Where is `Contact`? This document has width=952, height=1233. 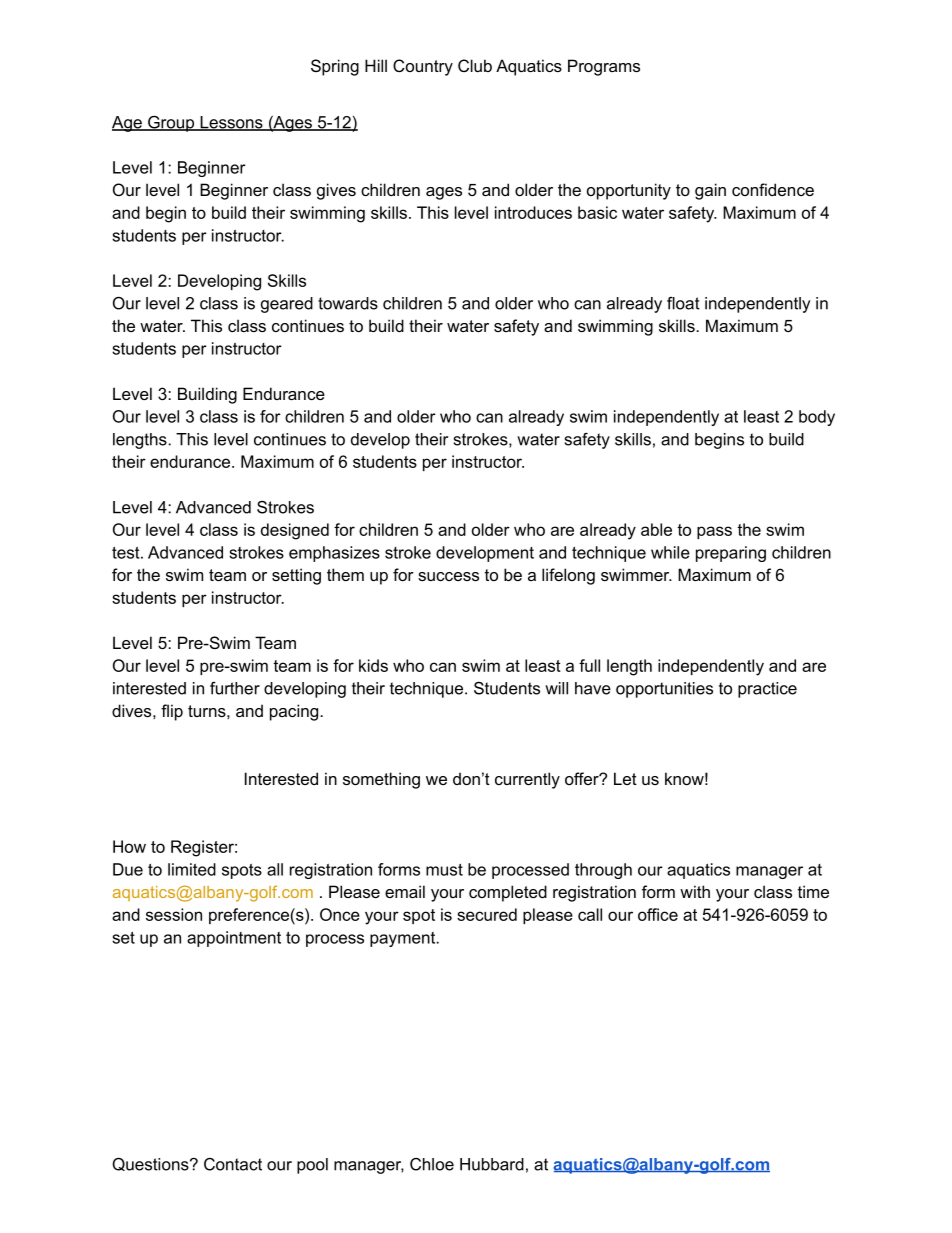 Contact is located at coordinates (233, 1164).
